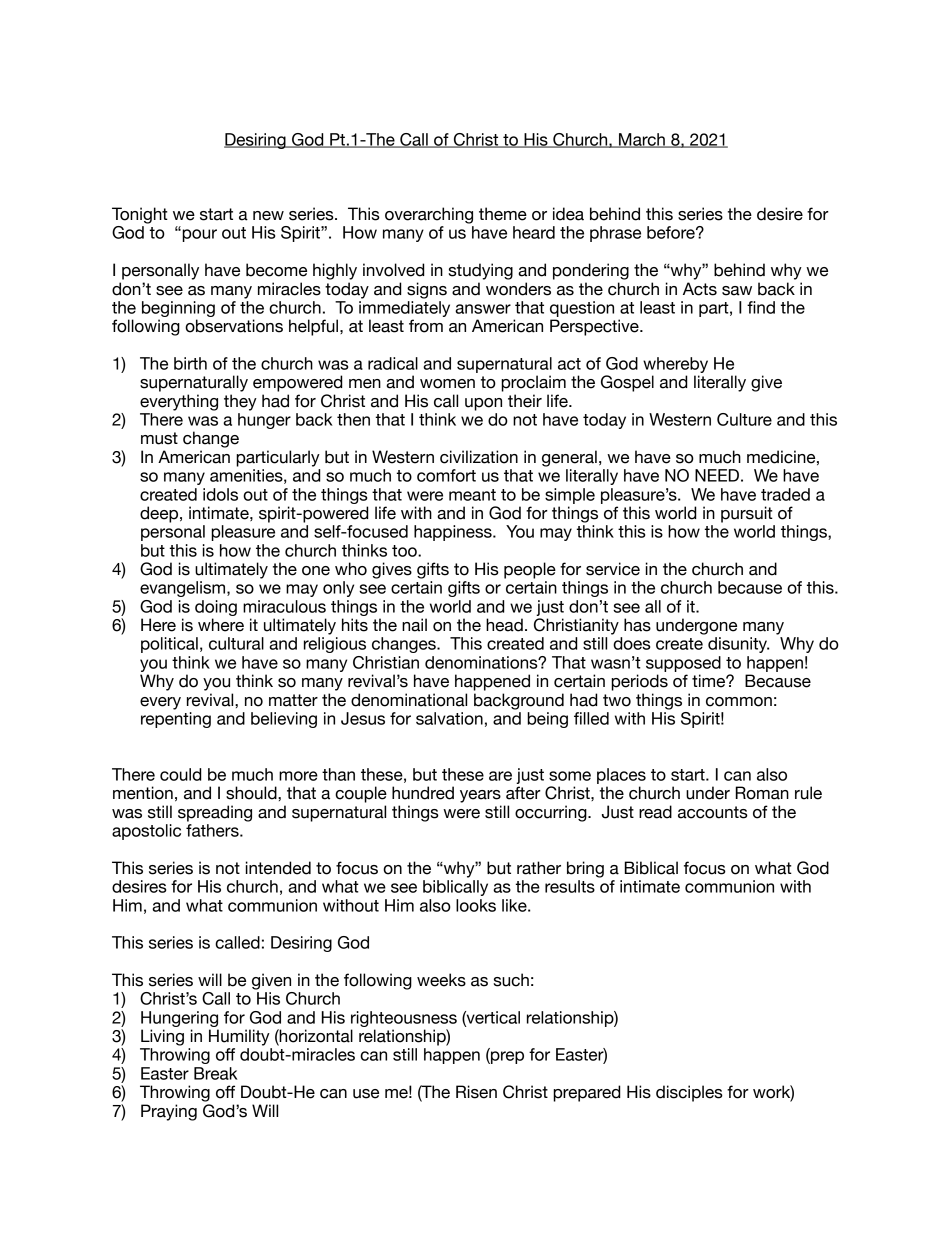  What do you see at coordinates (738, 645) in the image?
I see `disunity` at bounding box center [738, 645].
